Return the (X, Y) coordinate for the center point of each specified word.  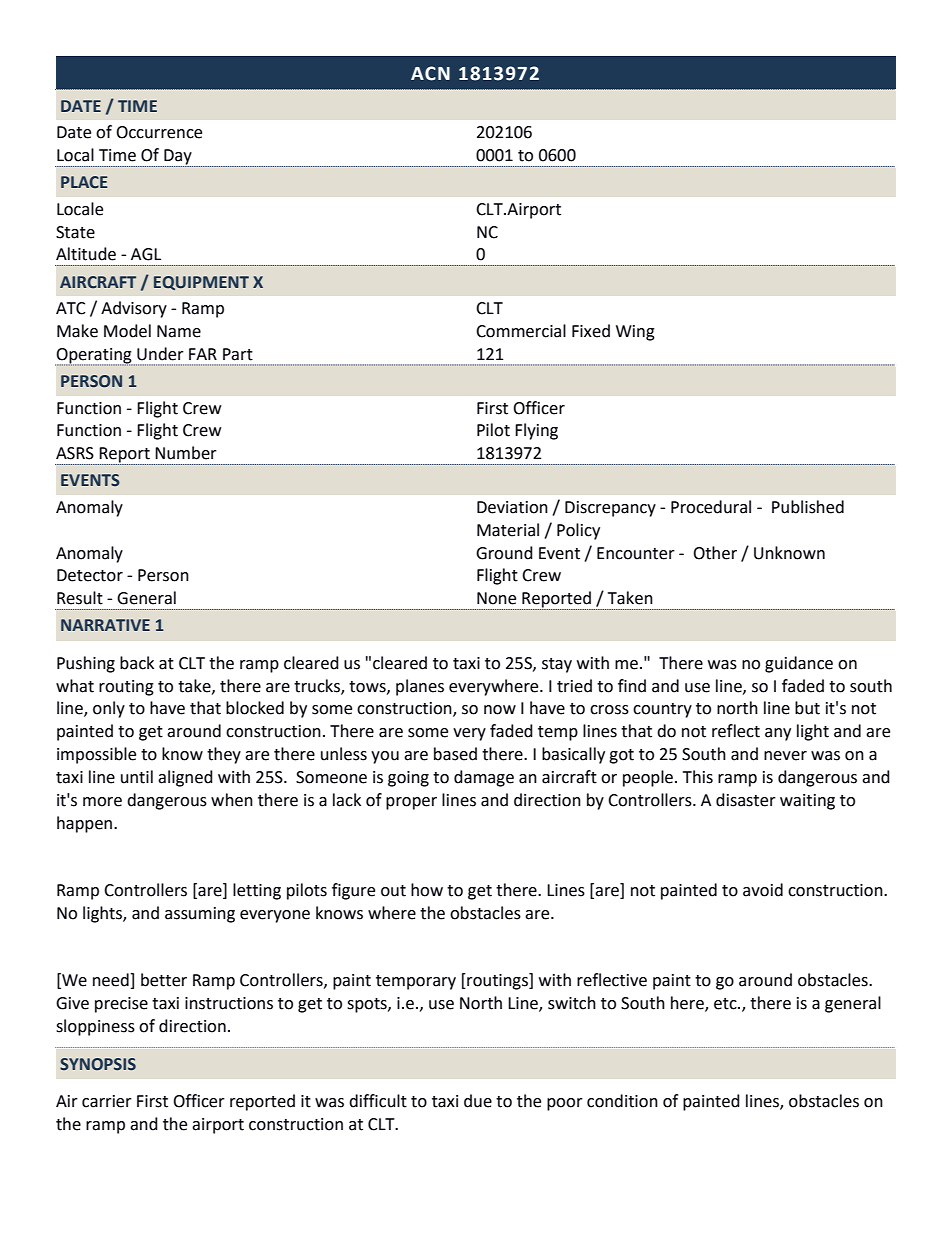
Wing (635, 333)
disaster (746, 800)
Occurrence (159, 132)
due (478, 1101)
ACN (430, 73)
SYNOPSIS (98, 1064)
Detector (90, 575)
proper (411, 803)
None (496, 598)
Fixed (591, 331)
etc (726, 1004)
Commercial (521, 331)
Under (160, 354)
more (102, 802)
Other (715, 553)
